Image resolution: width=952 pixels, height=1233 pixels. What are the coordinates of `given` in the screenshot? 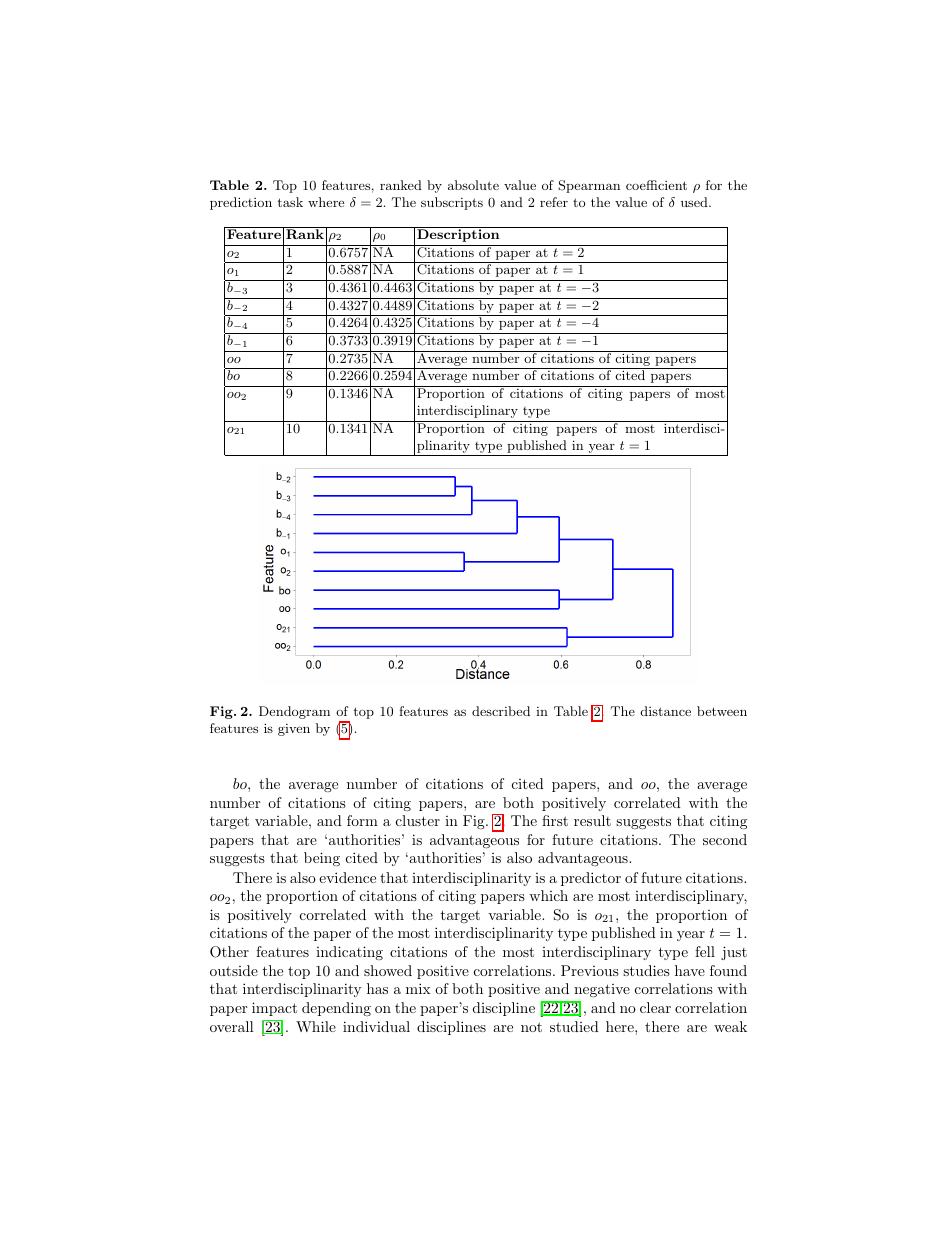 It's located at (294, 730).
